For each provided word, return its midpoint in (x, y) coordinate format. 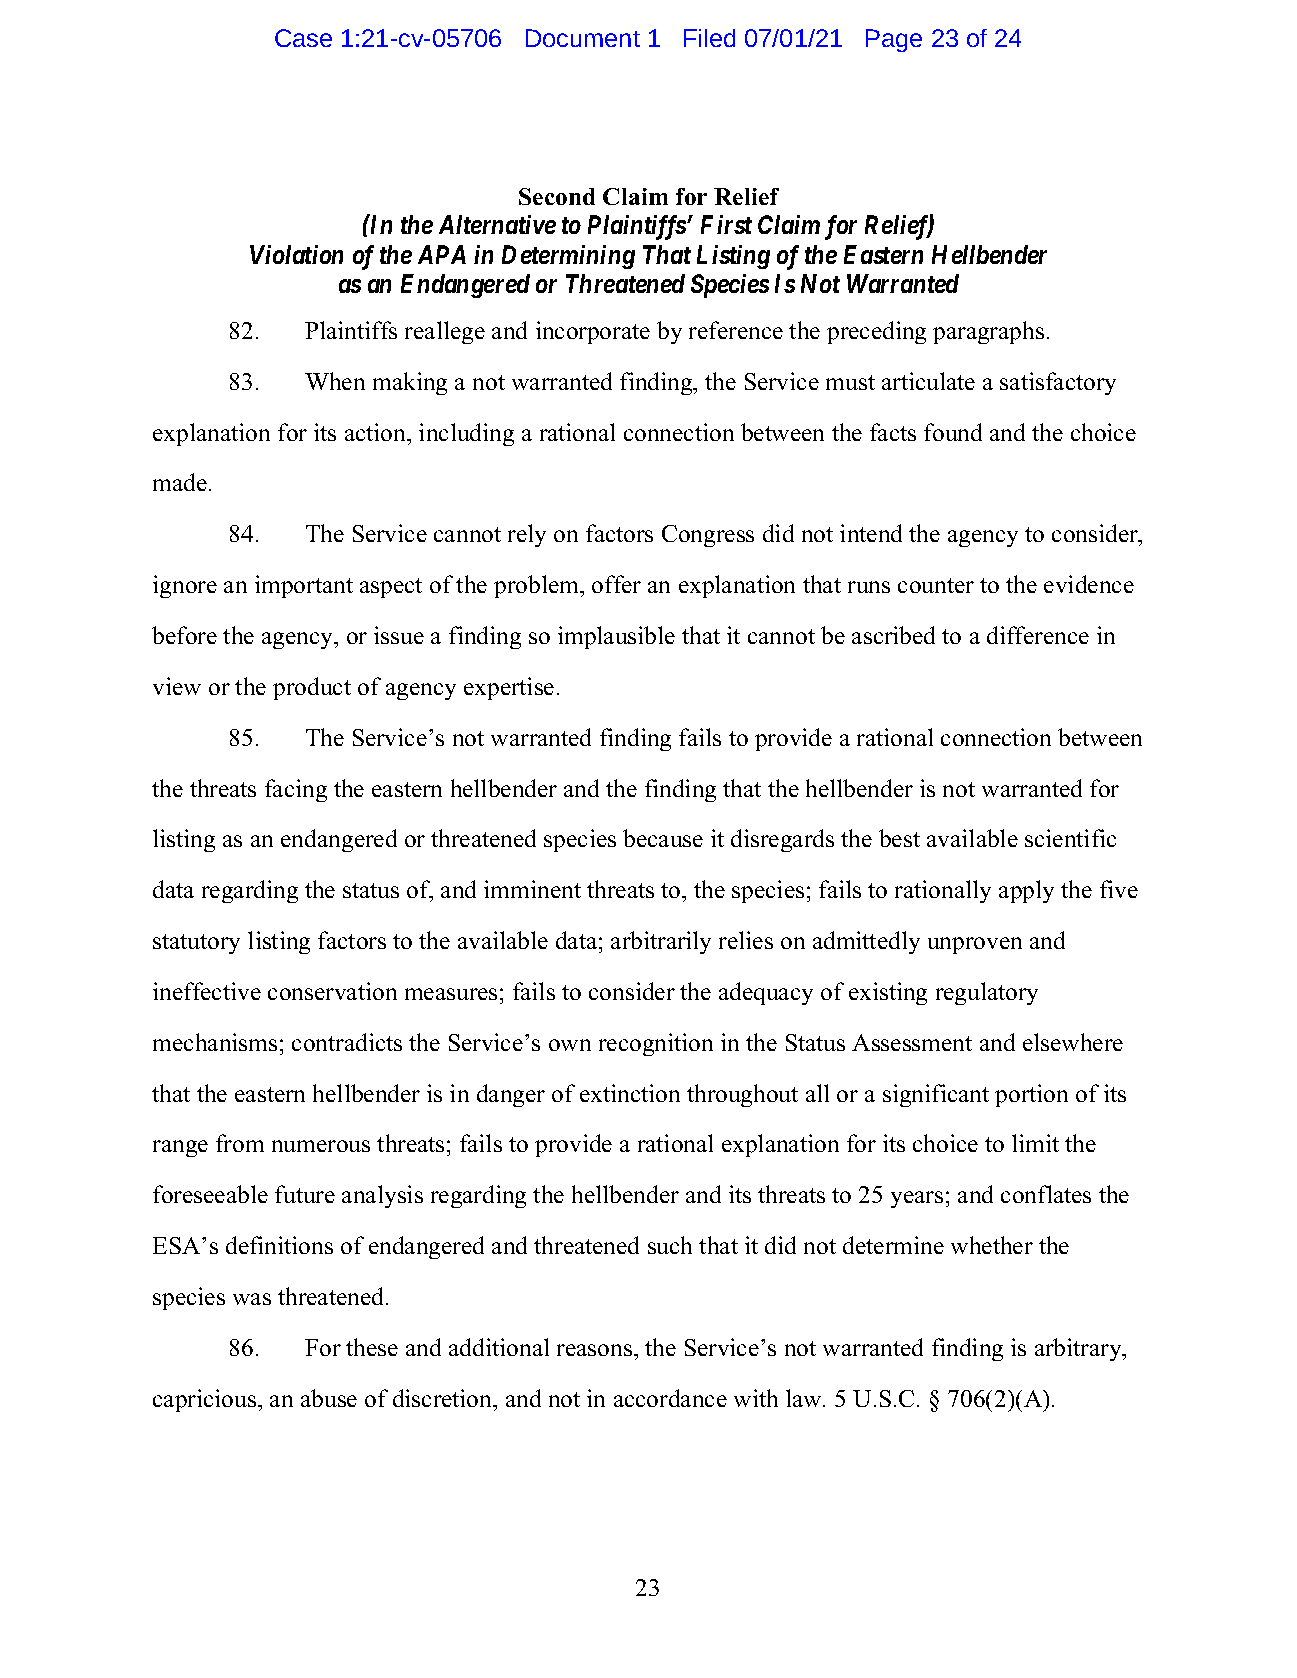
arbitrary (1079, 1349)
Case (303, 38)
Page (894, 40)
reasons (596, 1350)
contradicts (347, 1042)
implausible (616, 637)
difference (1038, 635)
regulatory (987, 993)
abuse (329, 1398)
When (335, 381)
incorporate (593, 332)
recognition (656, 1044)
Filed (709, 38)
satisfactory (1058, 383)
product (312, 688)
